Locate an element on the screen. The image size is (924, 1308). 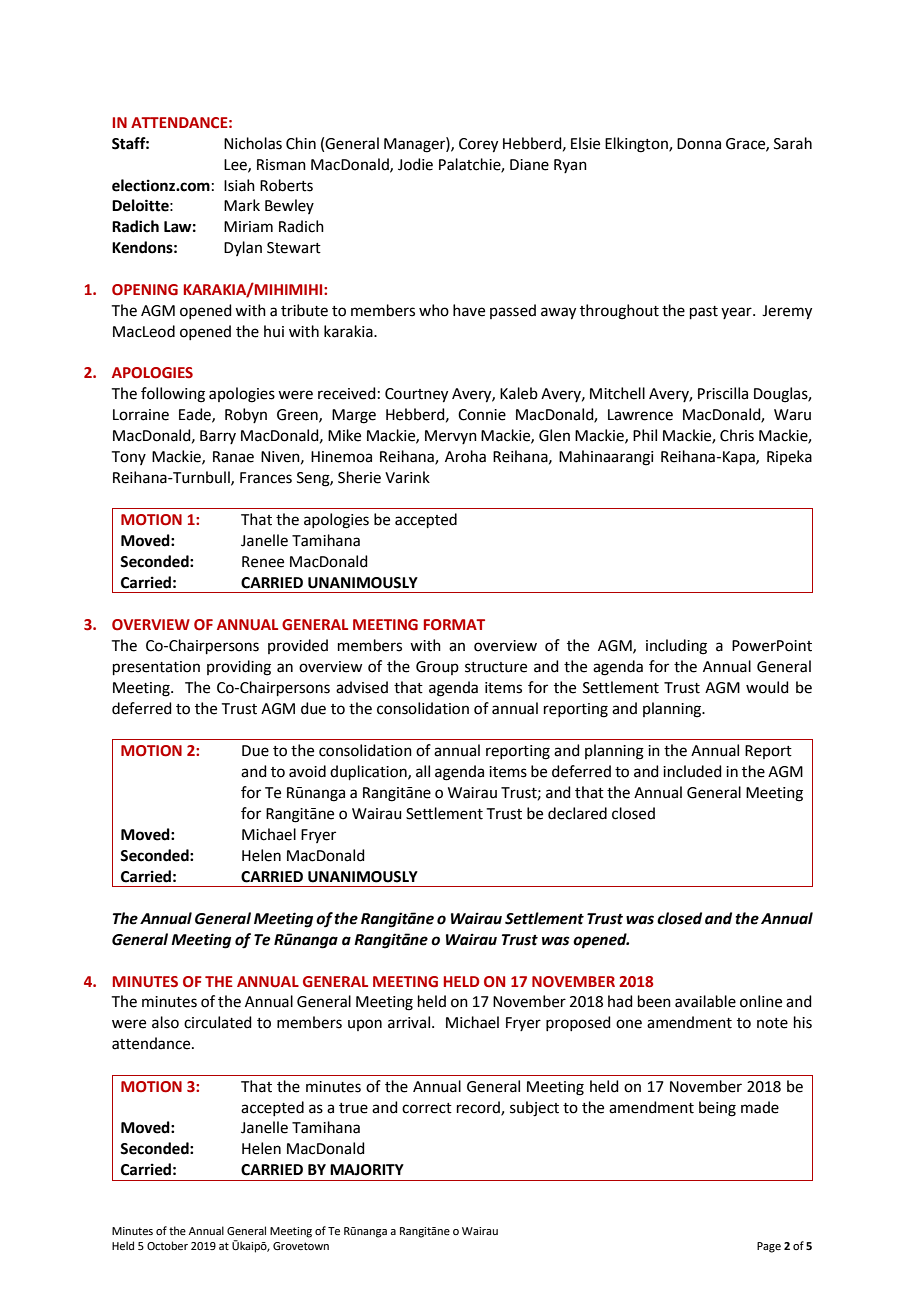
Corey is located at coordinates (478, 145).
